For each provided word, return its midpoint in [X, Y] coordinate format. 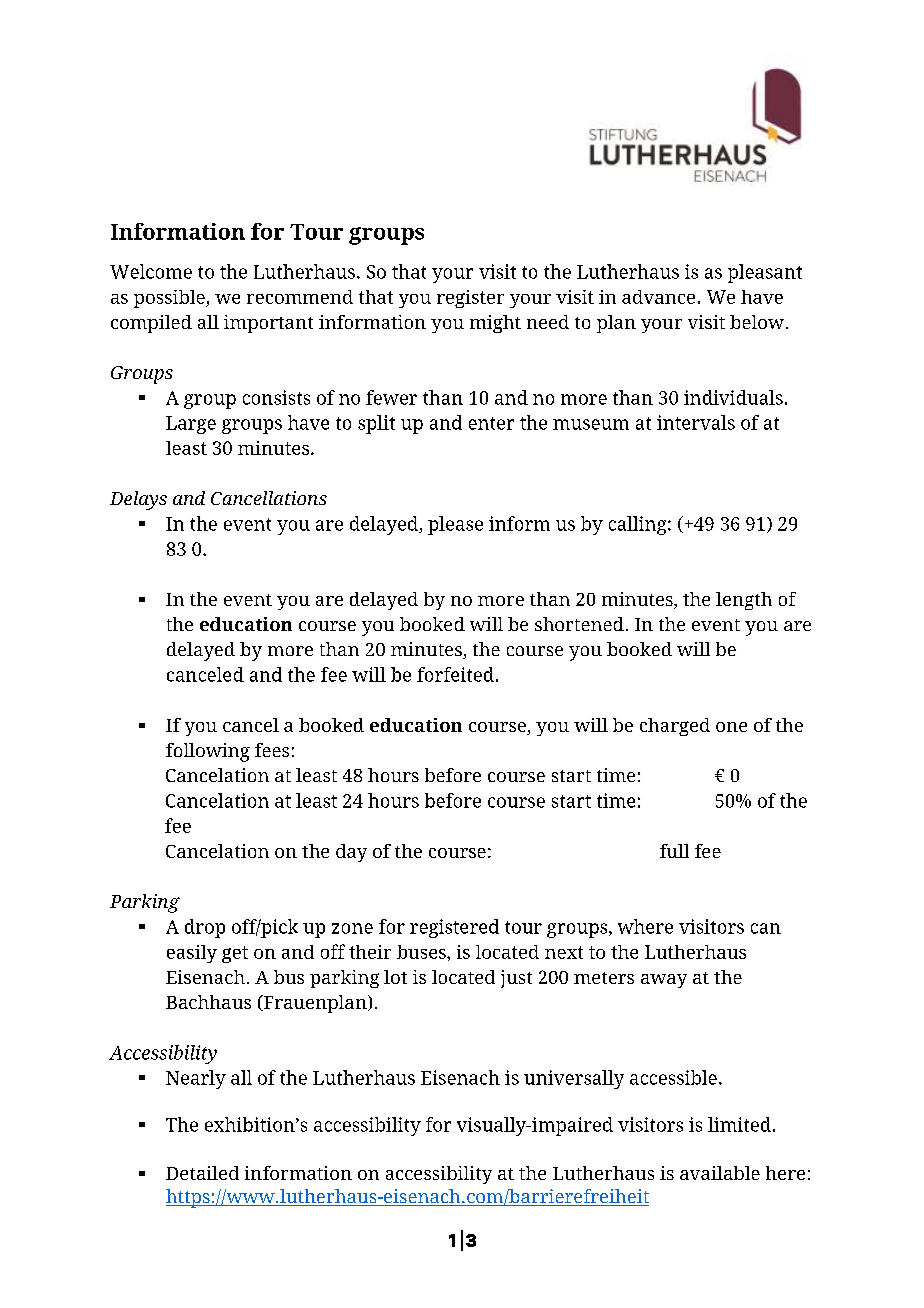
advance [658, 297]
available [720, 1173]
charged [675, 727]
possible [170, 299]
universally [574, 1079]
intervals [696, 422]
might [495, 324]
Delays [138, 500]
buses [422, 952]
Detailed [202, 1173]
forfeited [455, 674]
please [455, 525]
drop [205, 928]
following [208, 752]
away [664, 981]
